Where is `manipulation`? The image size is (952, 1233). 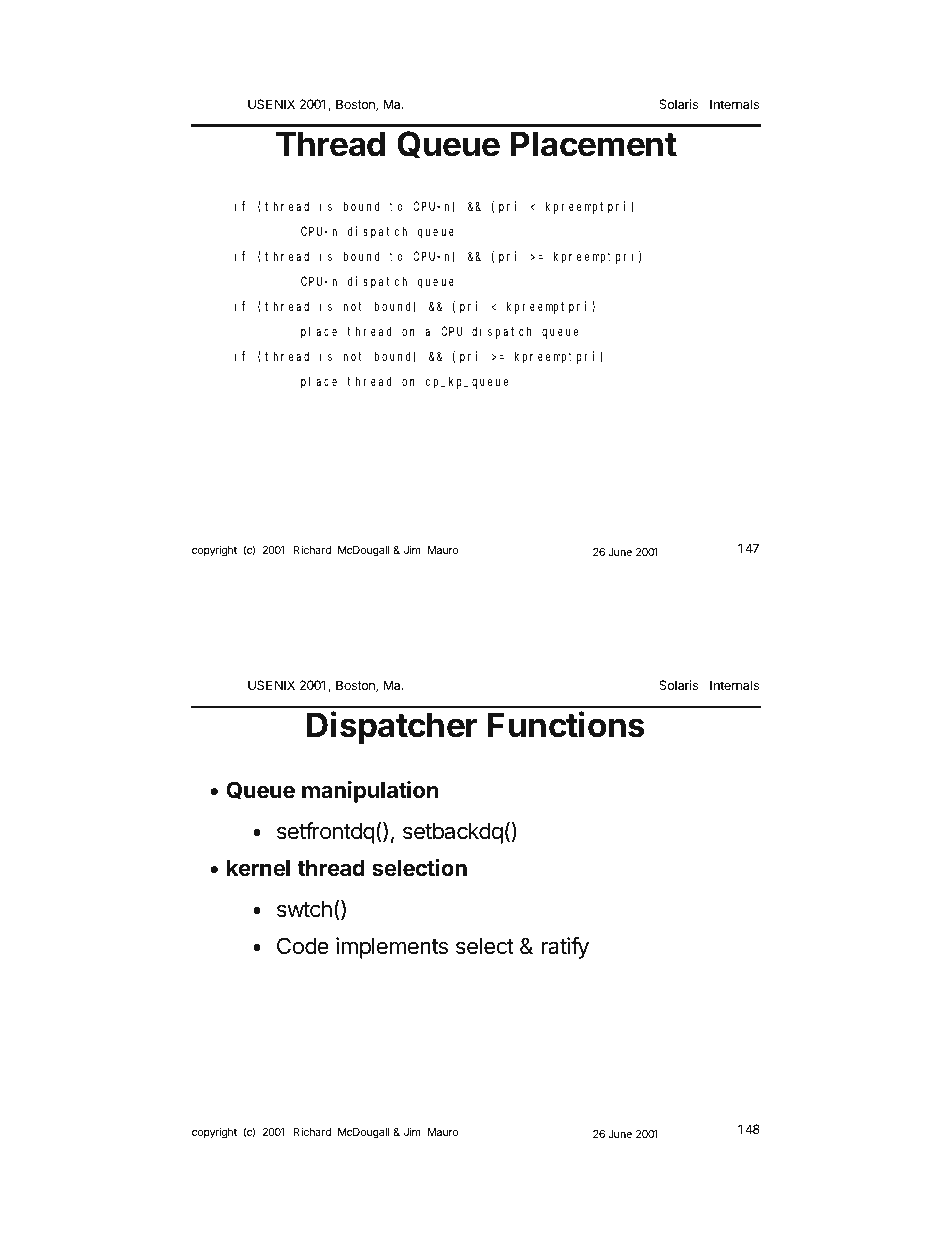 manipulation is located at coordinates (370, 792).
